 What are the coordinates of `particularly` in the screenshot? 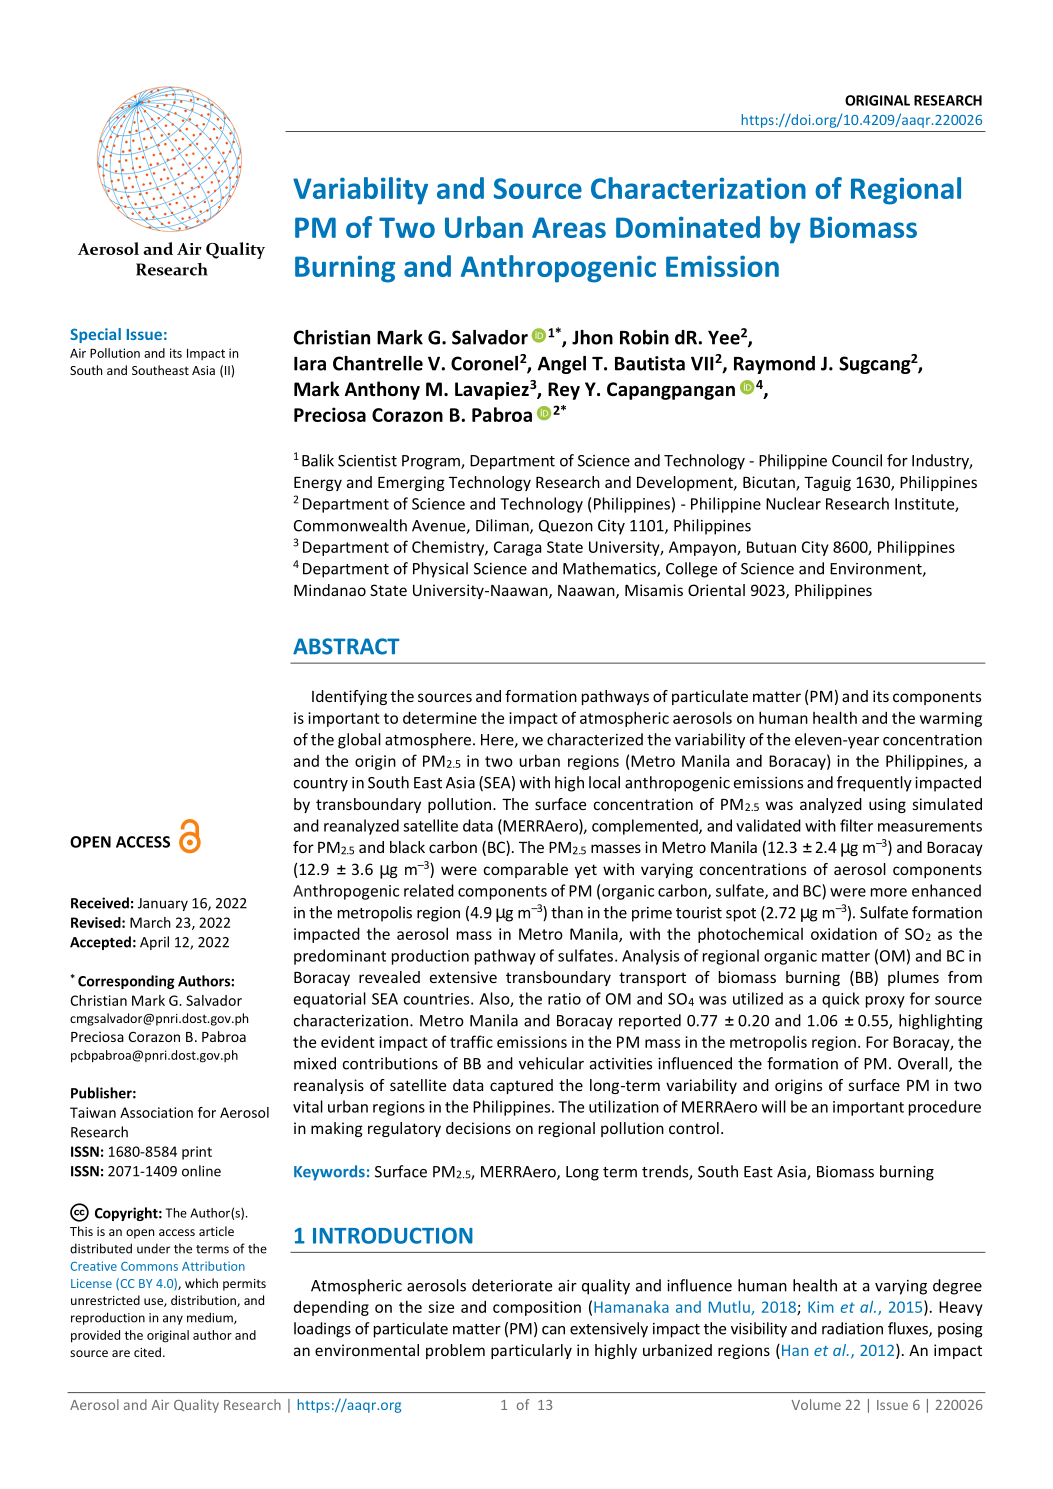 It's located at (531, 1351).
